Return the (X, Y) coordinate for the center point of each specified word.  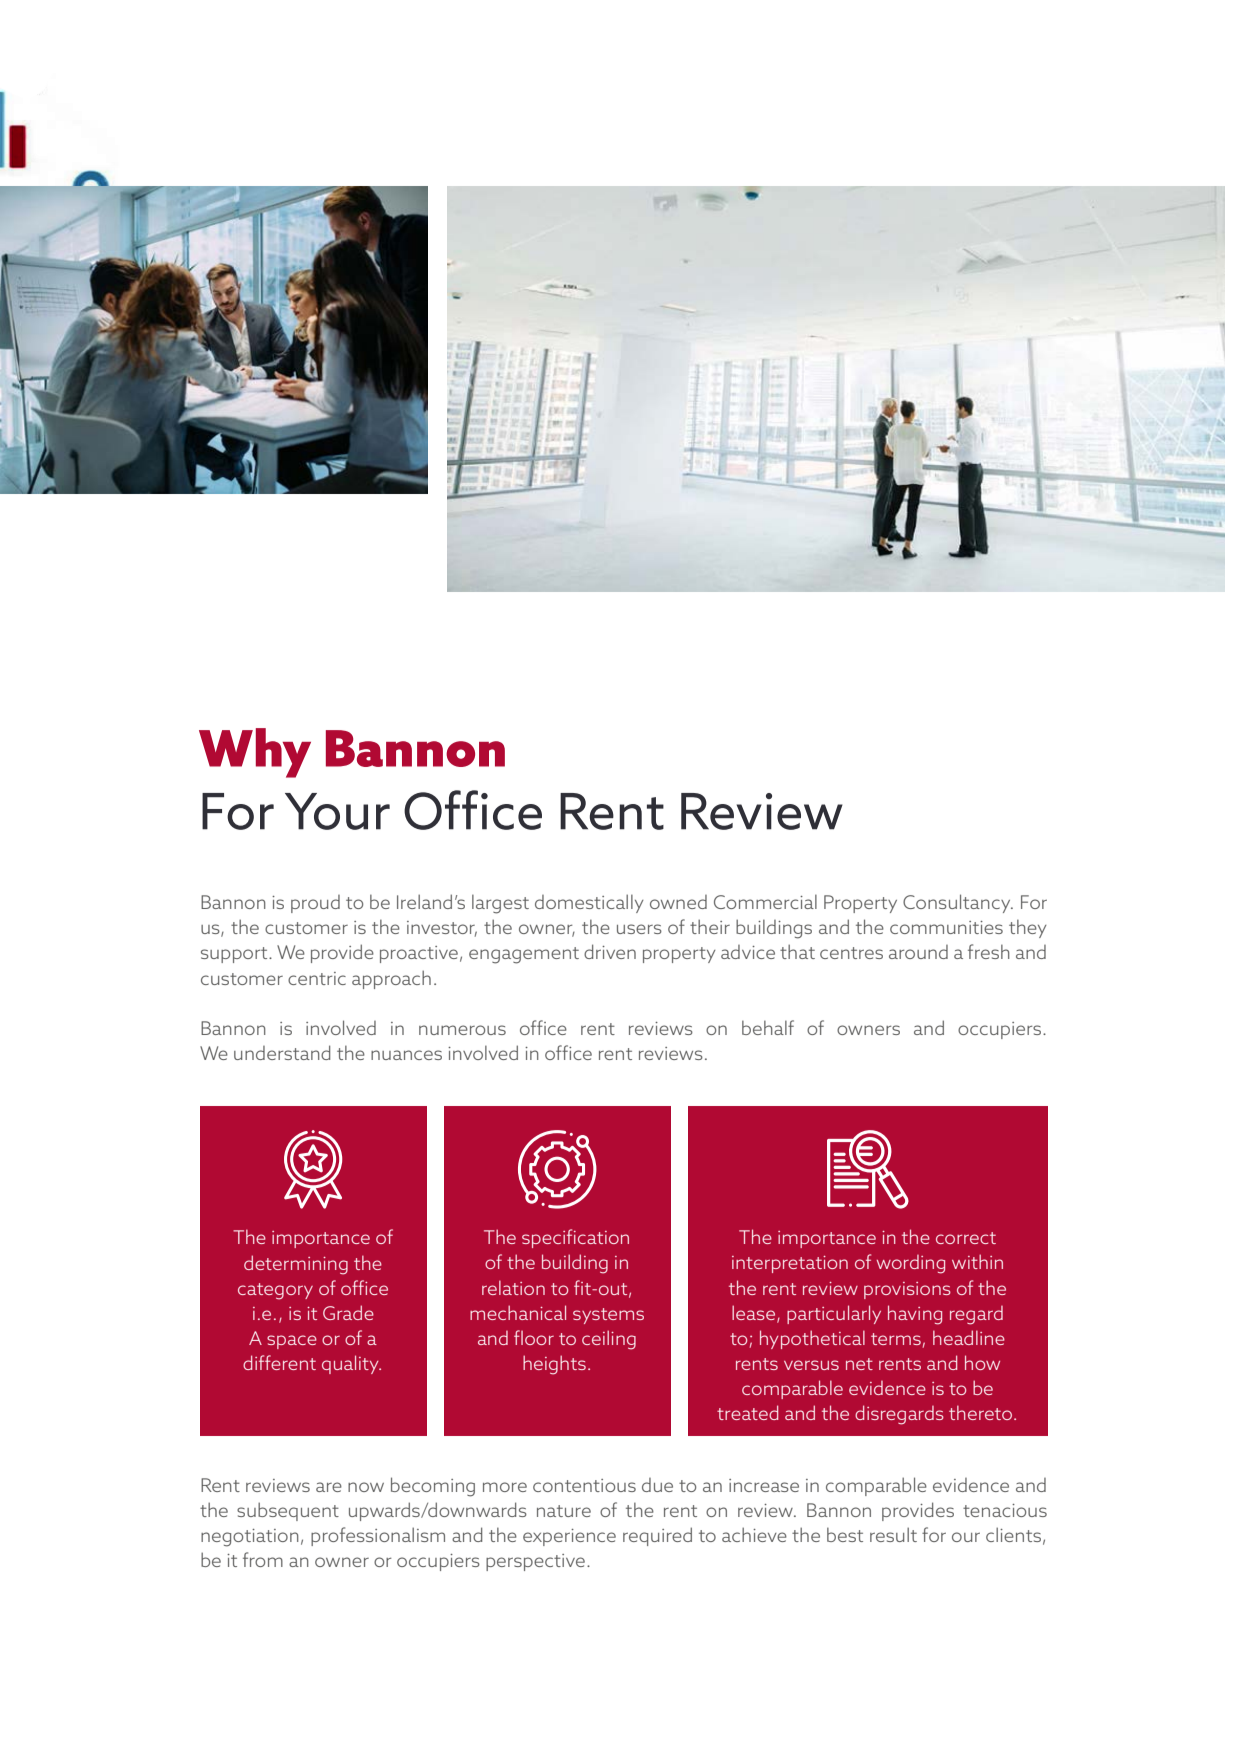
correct (966, 1238)
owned (678, 902)
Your (337, 811)
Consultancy (958, 903)
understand (282, 1052)
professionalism (378, 1536)
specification (575, 1238)
